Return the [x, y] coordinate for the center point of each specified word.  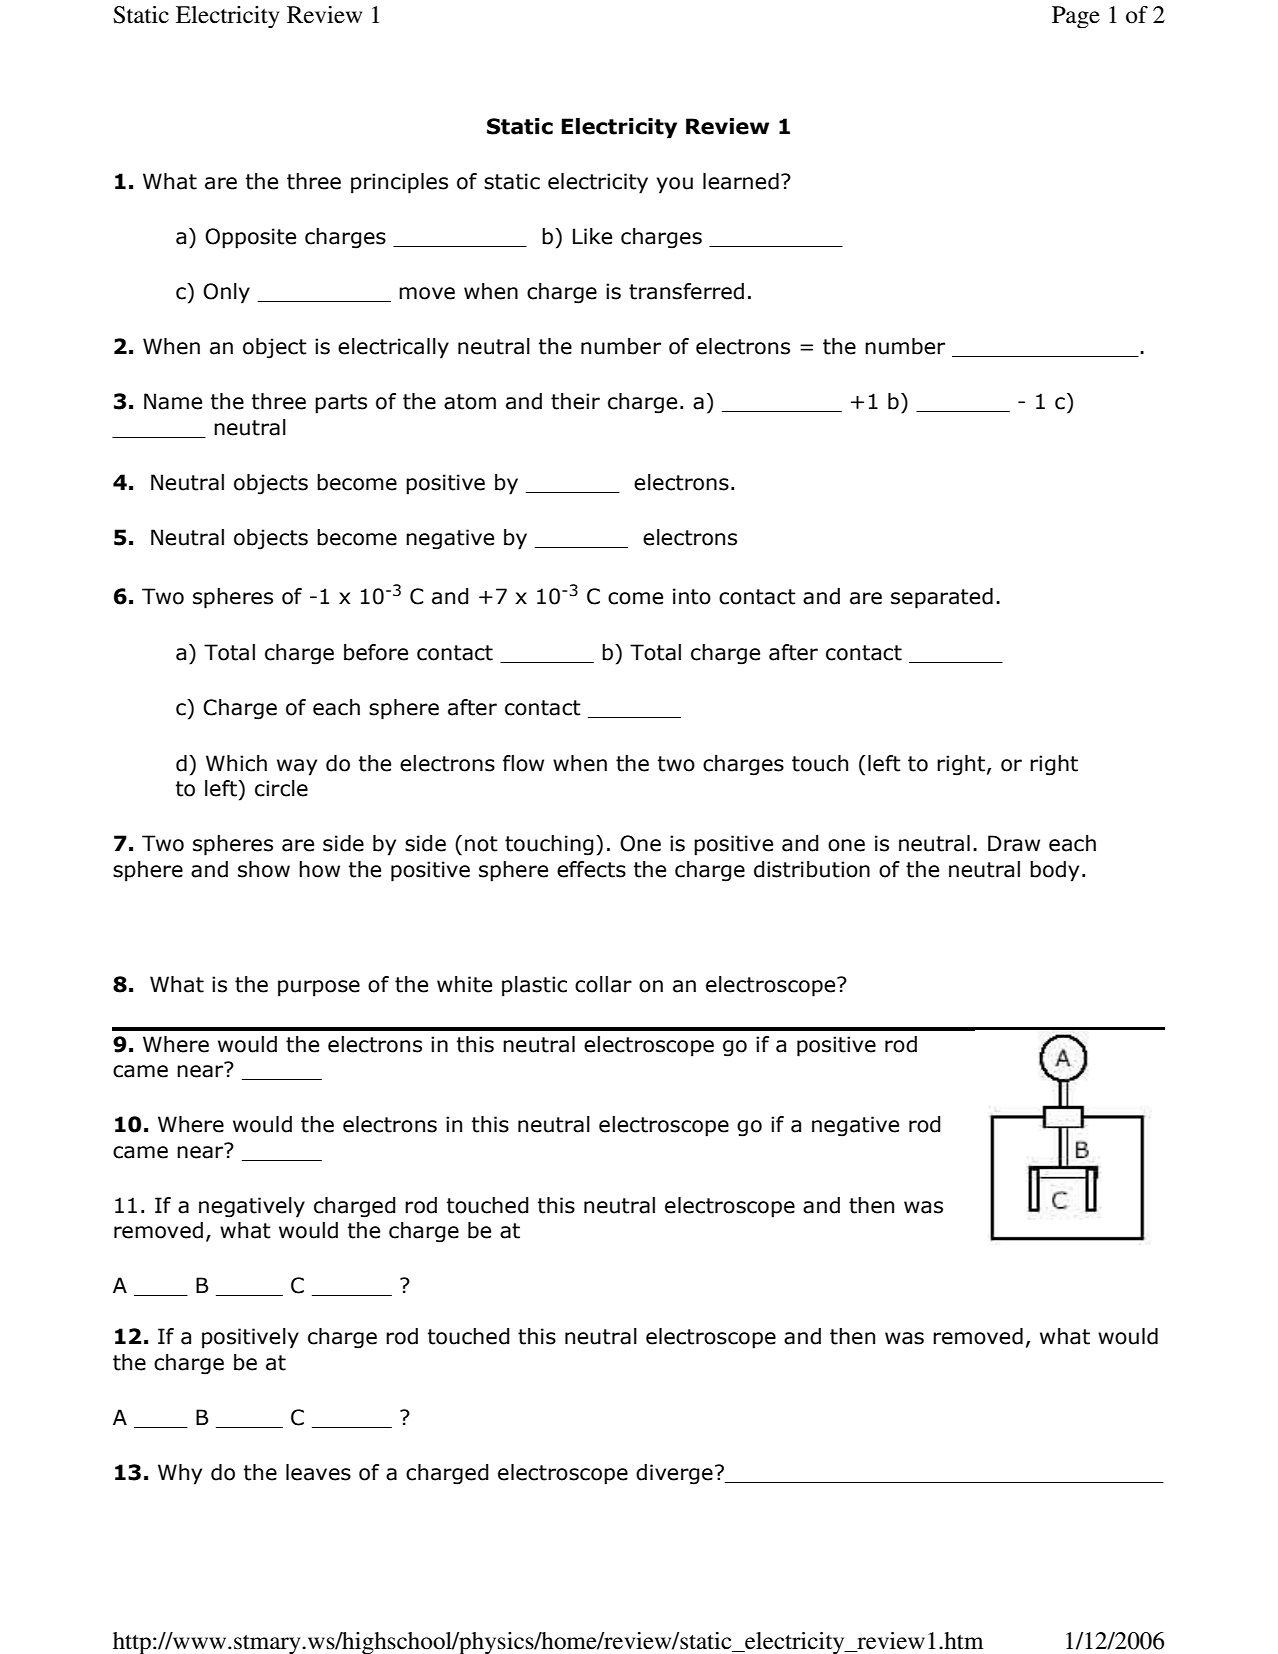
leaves [318, 1472]
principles [399, 183]
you [675, 185]
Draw [1014, 843]
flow [523, 763]
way [297, 767]
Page [1076, 17]
